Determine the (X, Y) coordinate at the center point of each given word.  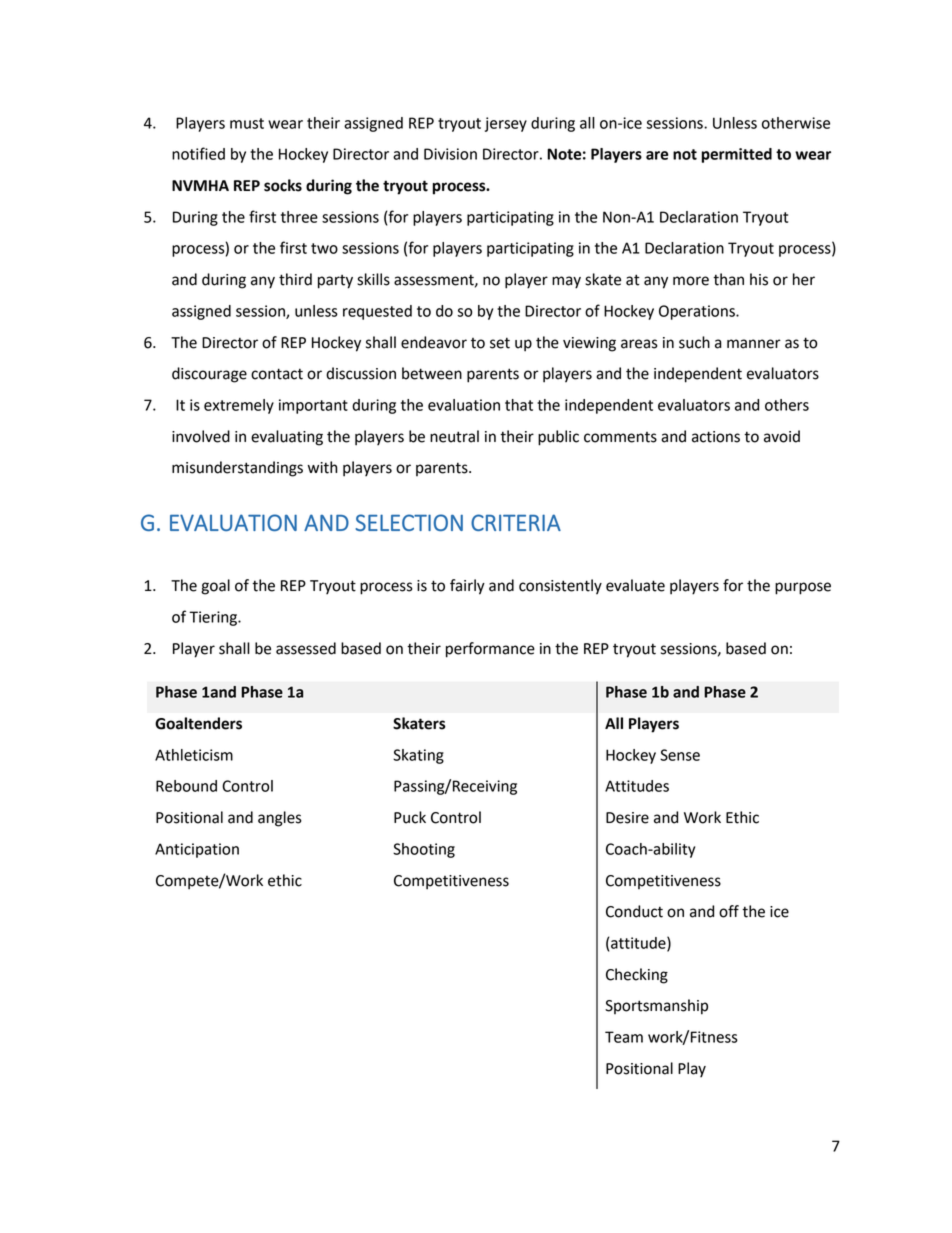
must (247, 123)
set (500, 343)
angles (280, 819)
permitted (736, 155)
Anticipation (197, 850)
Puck (410, 817)
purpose (803, 588)
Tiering (214, 618)
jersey (506, 124)
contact (277, 374)
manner (754, 344)
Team (624, 1037)
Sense (680, 755)
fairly (467, 587)
